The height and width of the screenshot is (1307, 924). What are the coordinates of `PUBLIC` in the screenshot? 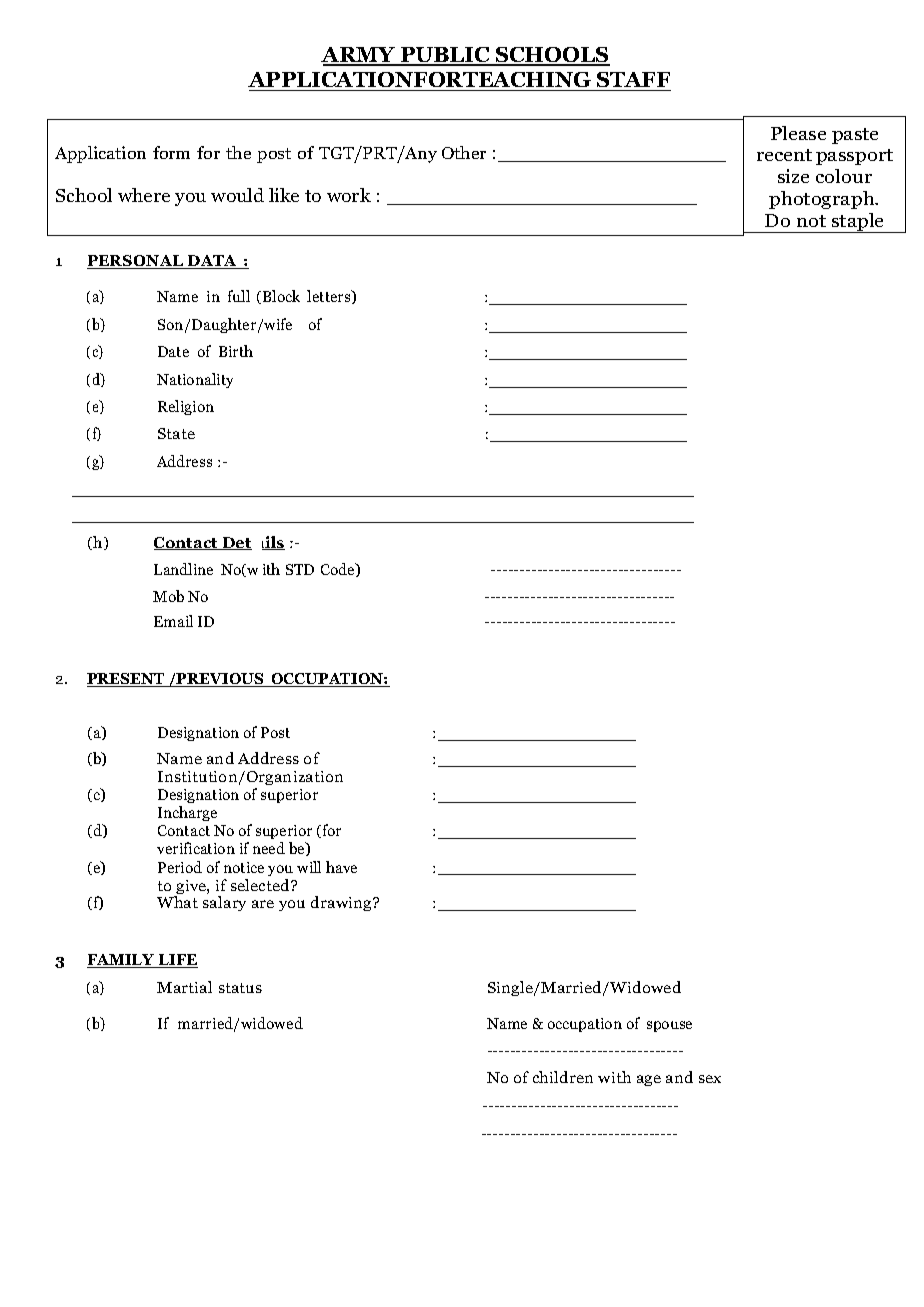 It's located at (445, 56).
